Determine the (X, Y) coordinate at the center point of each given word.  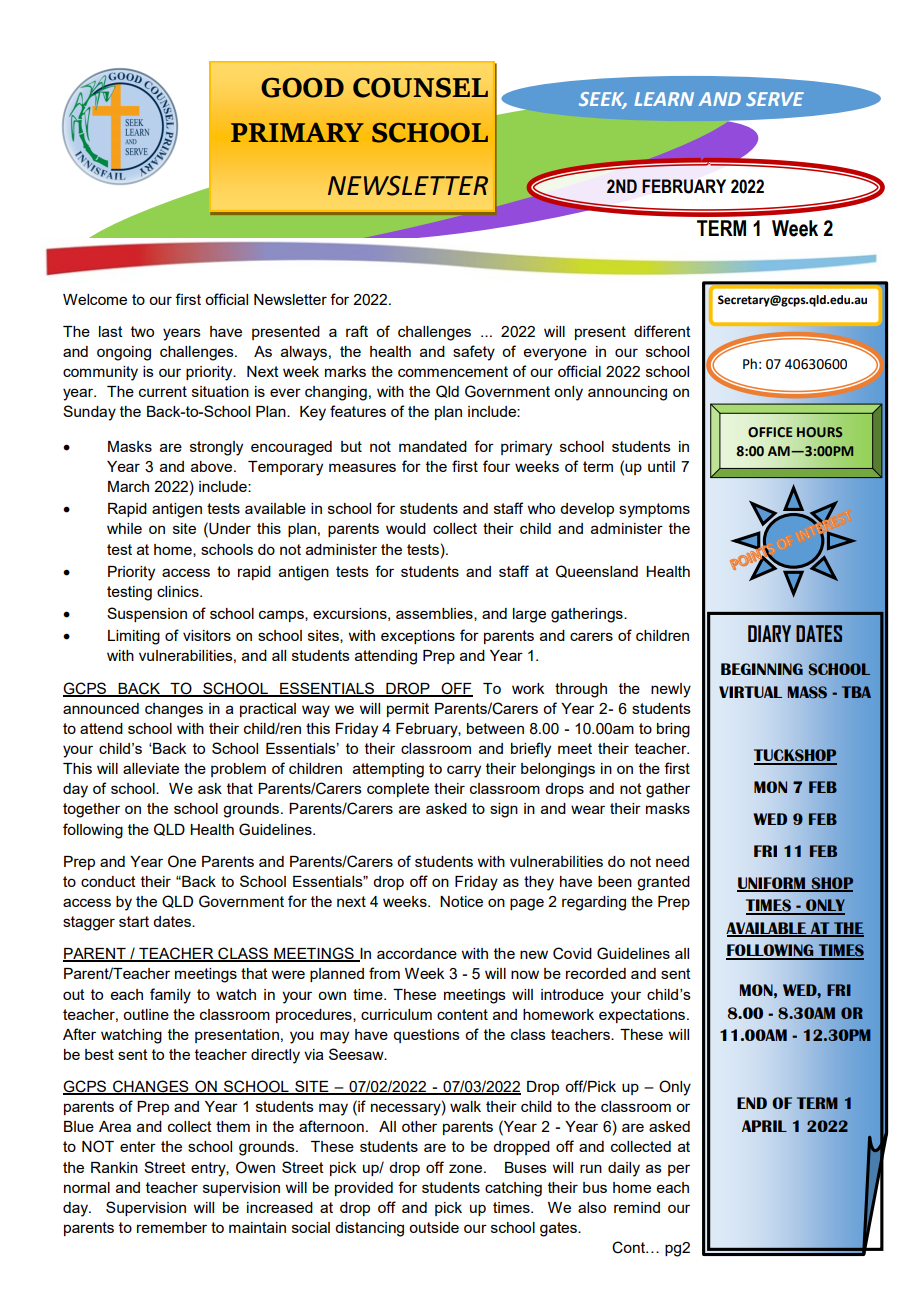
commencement (453, 371)
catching (513, 1189)
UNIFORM (772, 884)
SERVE (775, 99)
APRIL (764, 1126)
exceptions (418, 637)
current (163, 391)
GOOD (302, 88)
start (134, 921)
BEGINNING (762, 669)
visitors (207, 635)
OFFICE (770, 432)
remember (172, 1227)
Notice (461, 901)
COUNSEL (420, 88)
